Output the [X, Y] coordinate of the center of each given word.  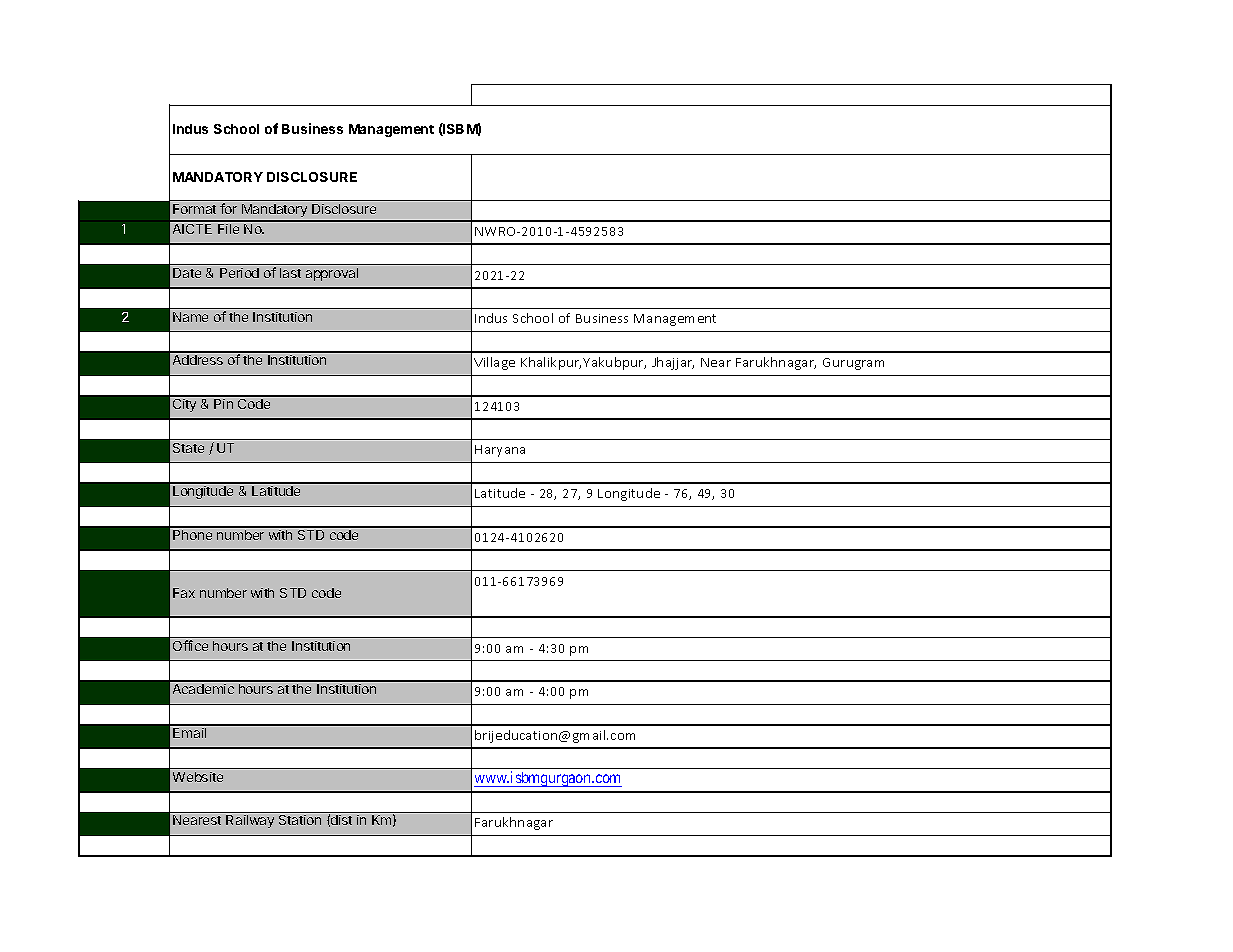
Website [198, 777]
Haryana [500, 451]
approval [332, 274]
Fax [184, 593]
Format [194, 209]
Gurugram [853, 364]
